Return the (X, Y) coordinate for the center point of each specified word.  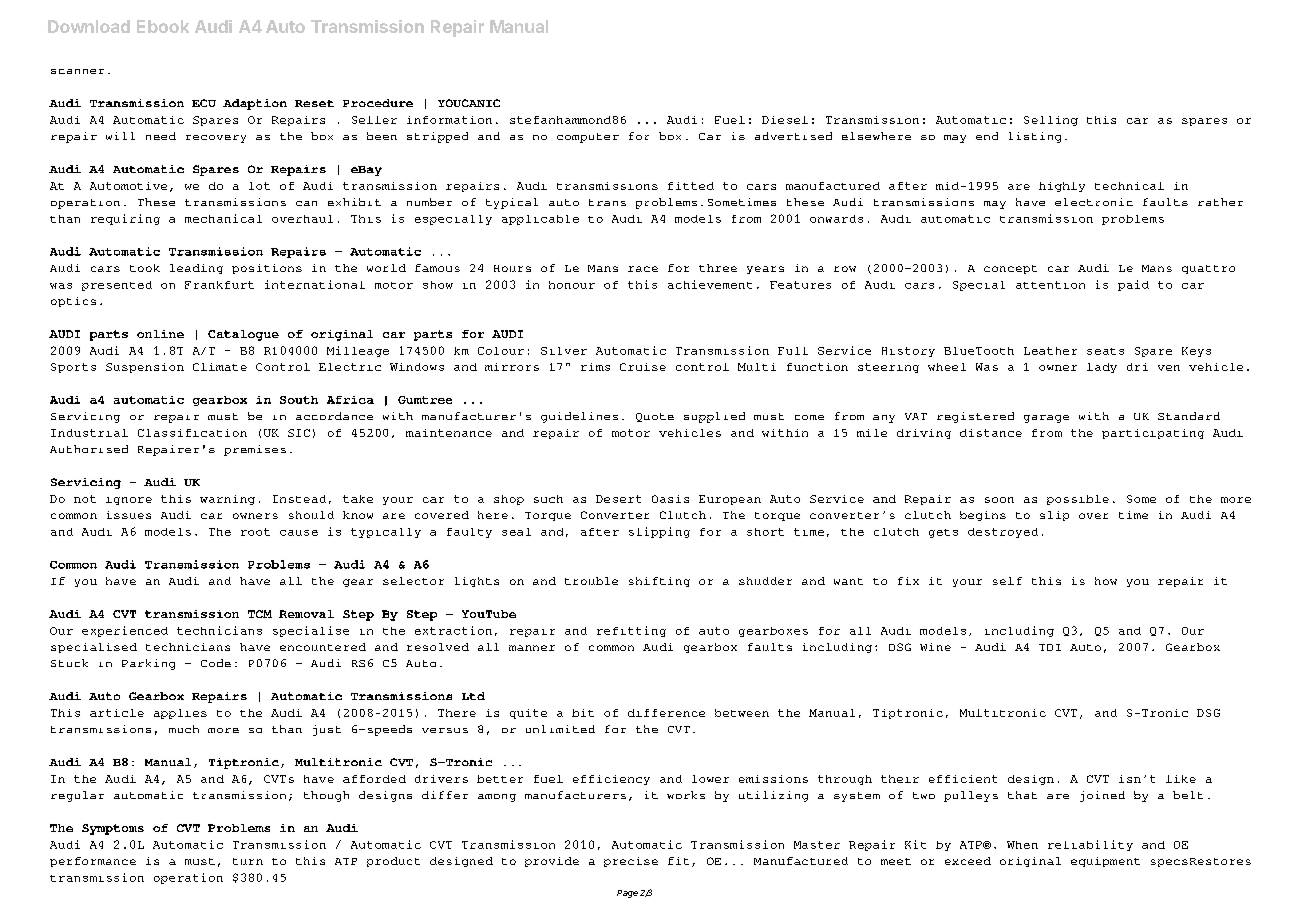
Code (216, 663)
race (643, 269)
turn (248, 861)
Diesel (785, 120)
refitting (631, 631)
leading (196, 269)
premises (255, 450)
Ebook (163, 26)
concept (1010, 269)
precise (631, 862)
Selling (1051, 121)
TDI (1050, 647)
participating (1153, 434)
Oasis (670, 499)
